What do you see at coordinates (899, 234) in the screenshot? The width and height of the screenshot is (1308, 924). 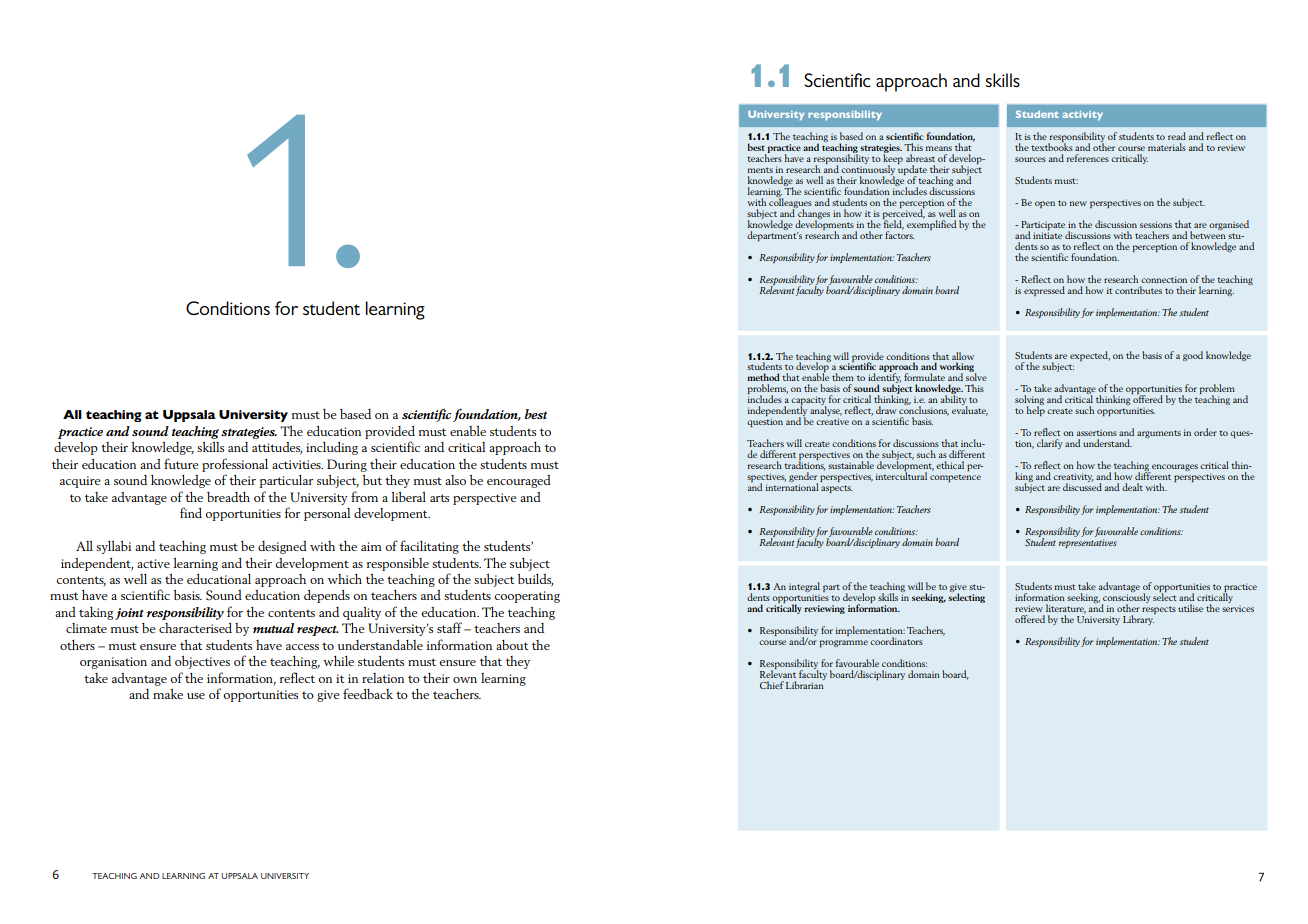 I see `factors` at bounding box center [899, 234].
